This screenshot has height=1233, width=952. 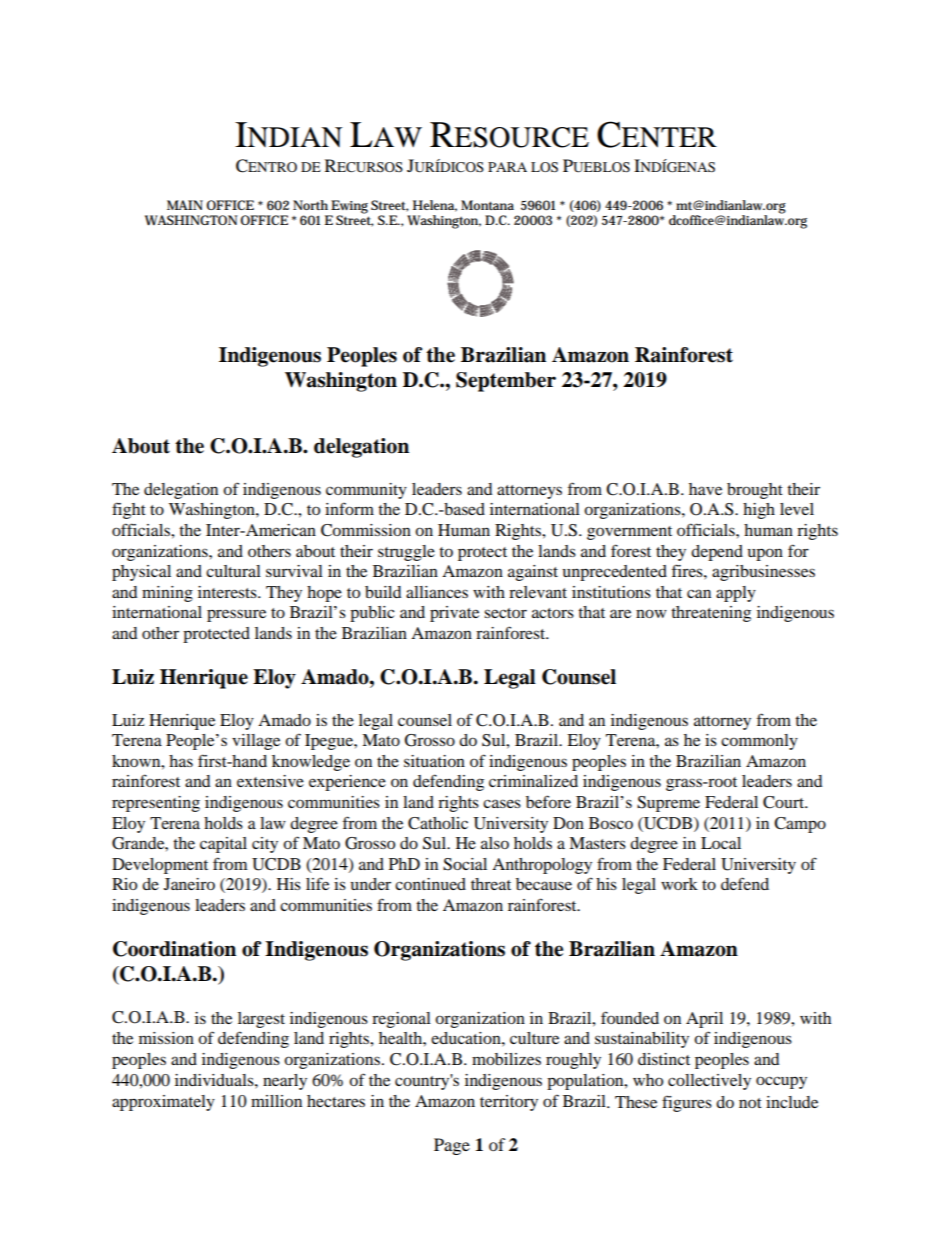 I want to click on has, so click(x=181, y=761).
